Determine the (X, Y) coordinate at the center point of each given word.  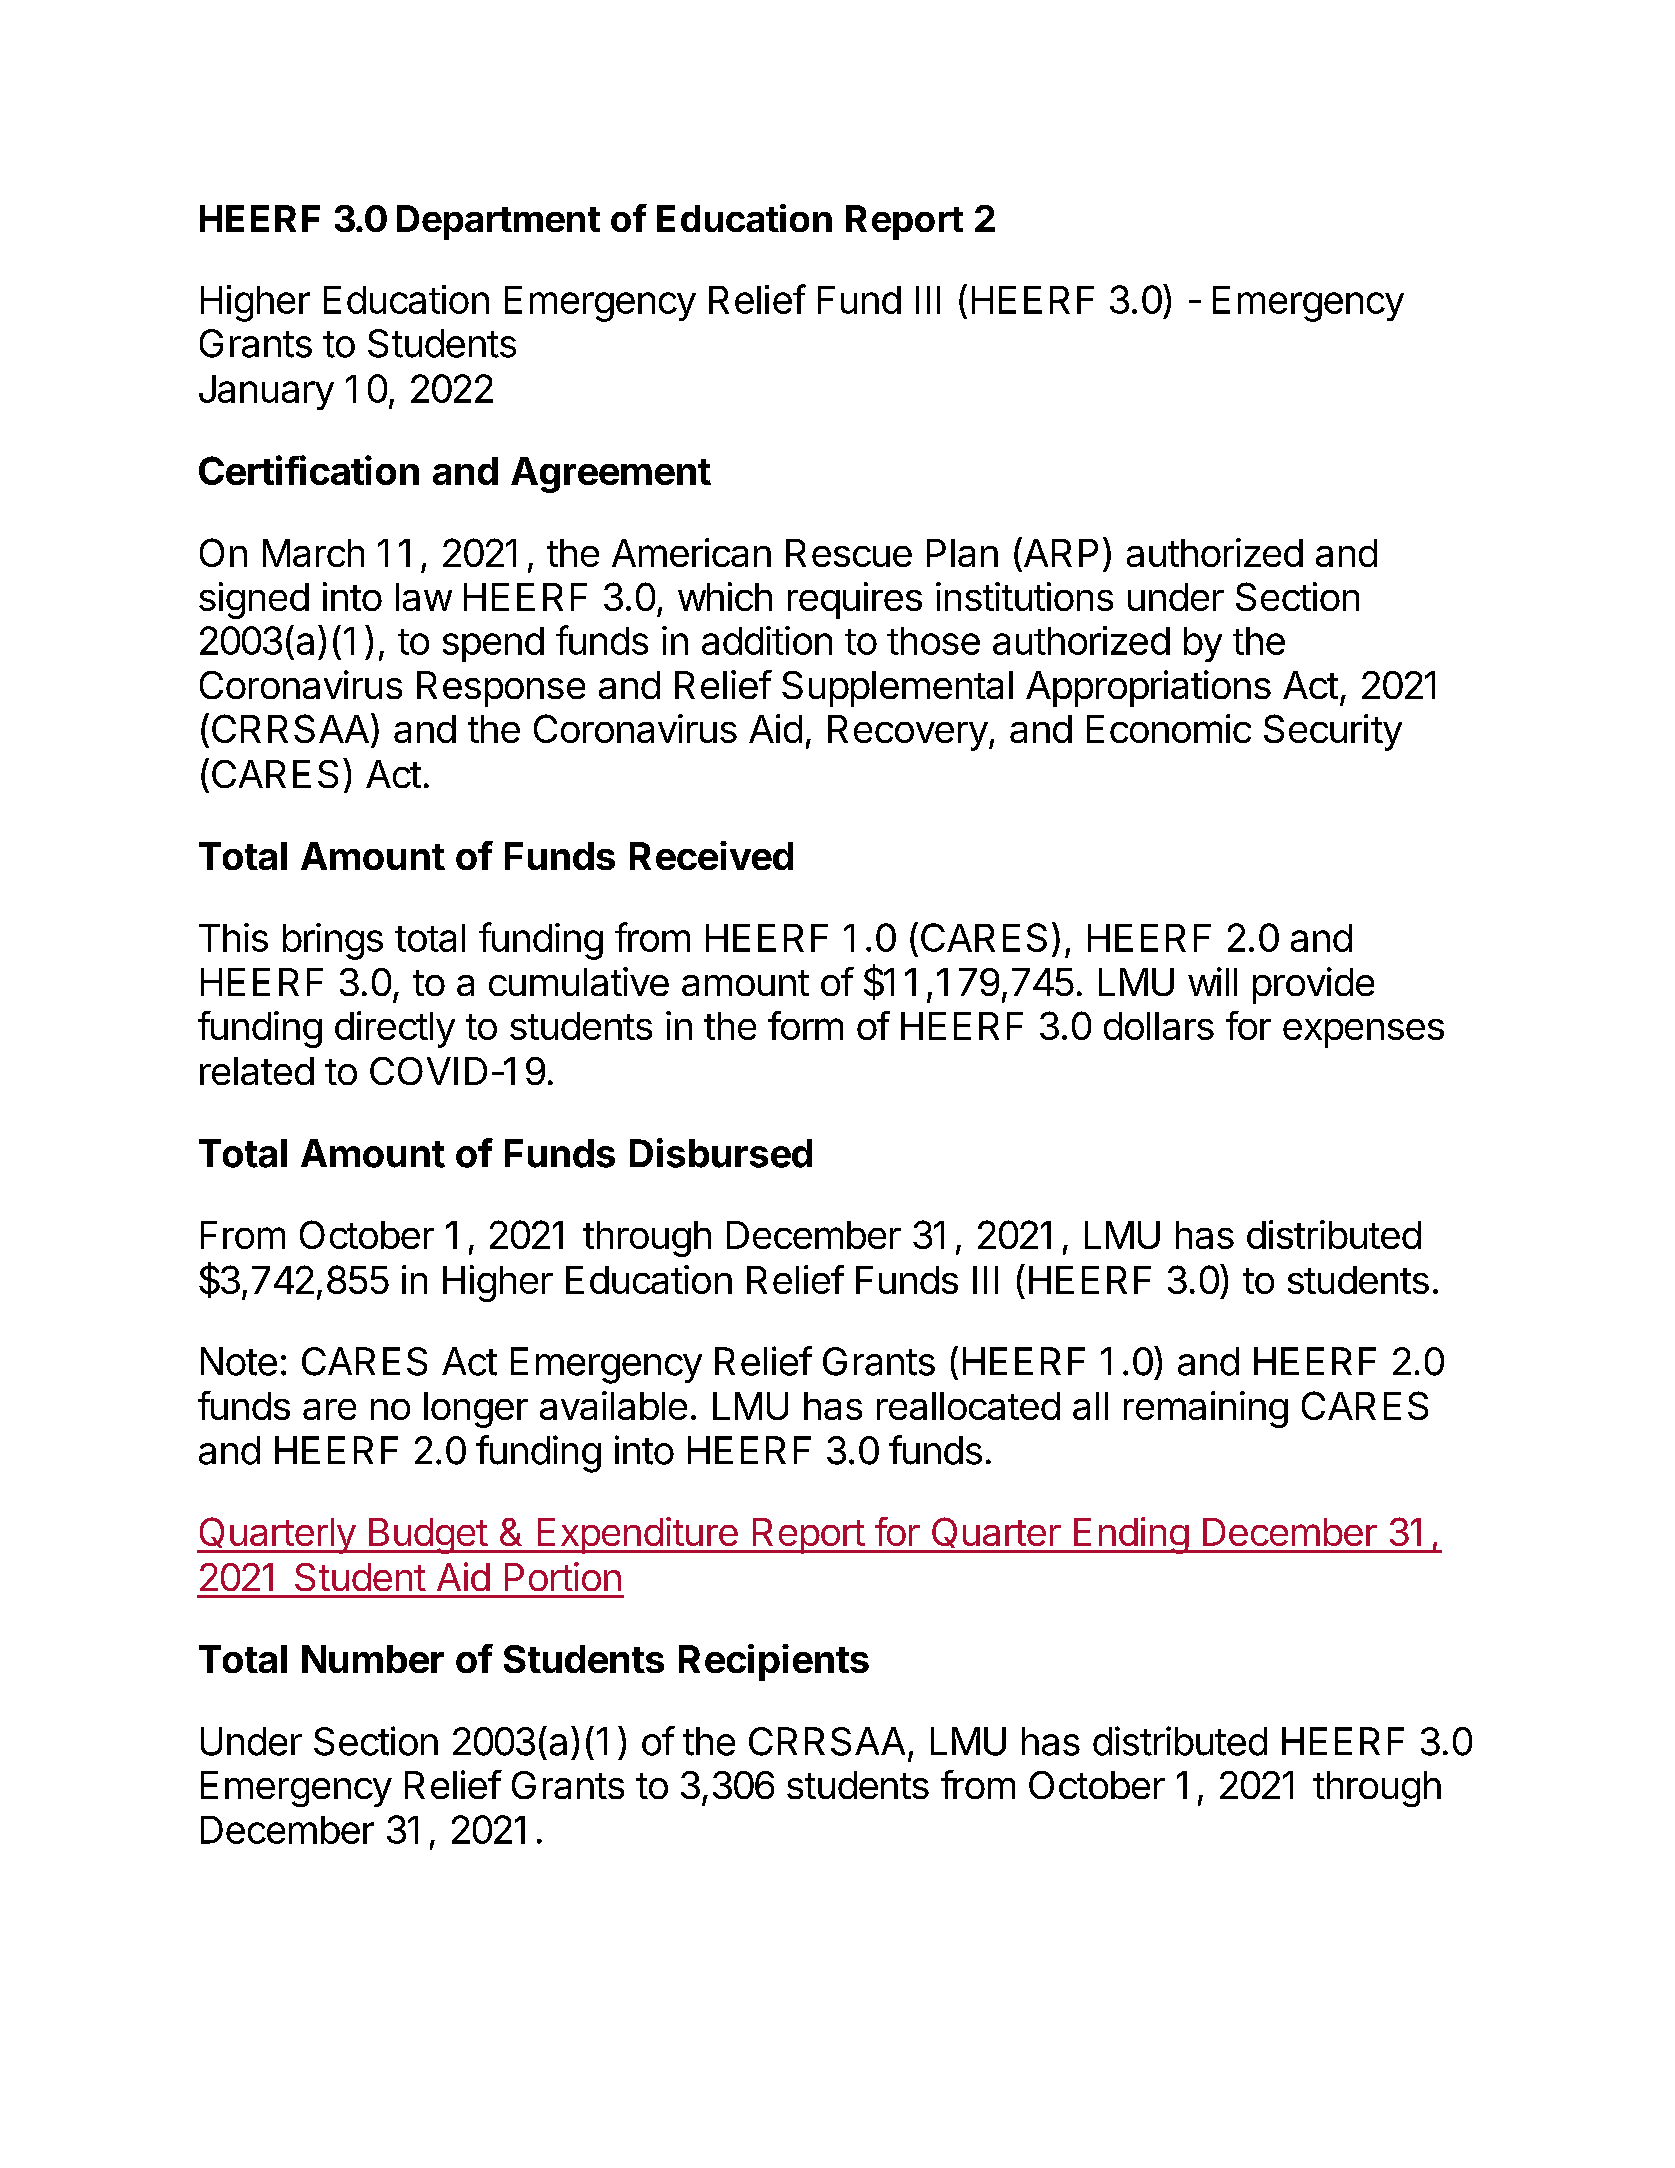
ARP (1059, 552)
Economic (1169, 728)
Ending (1131, 1535)
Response (501, 689)
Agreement (611, 475)
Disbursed (721, 1153)
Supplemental (897, 689)
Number (373, 1659)
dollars (1159, 1026)
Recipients (774, 1662)
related (257, 1071)
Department (498, 222)
